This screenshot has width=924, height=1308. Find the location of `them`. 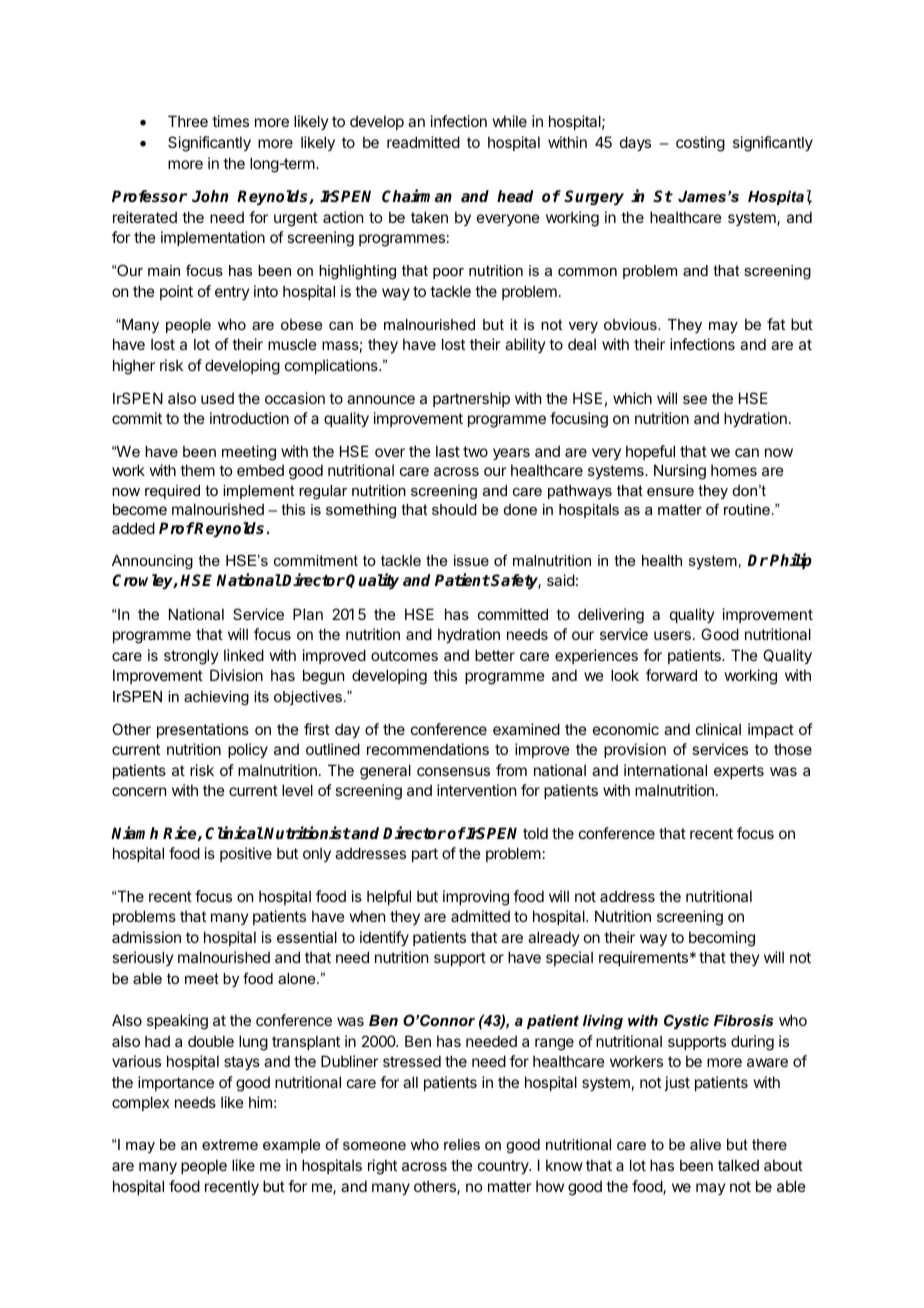

them is located at coordinates (197, 470).
